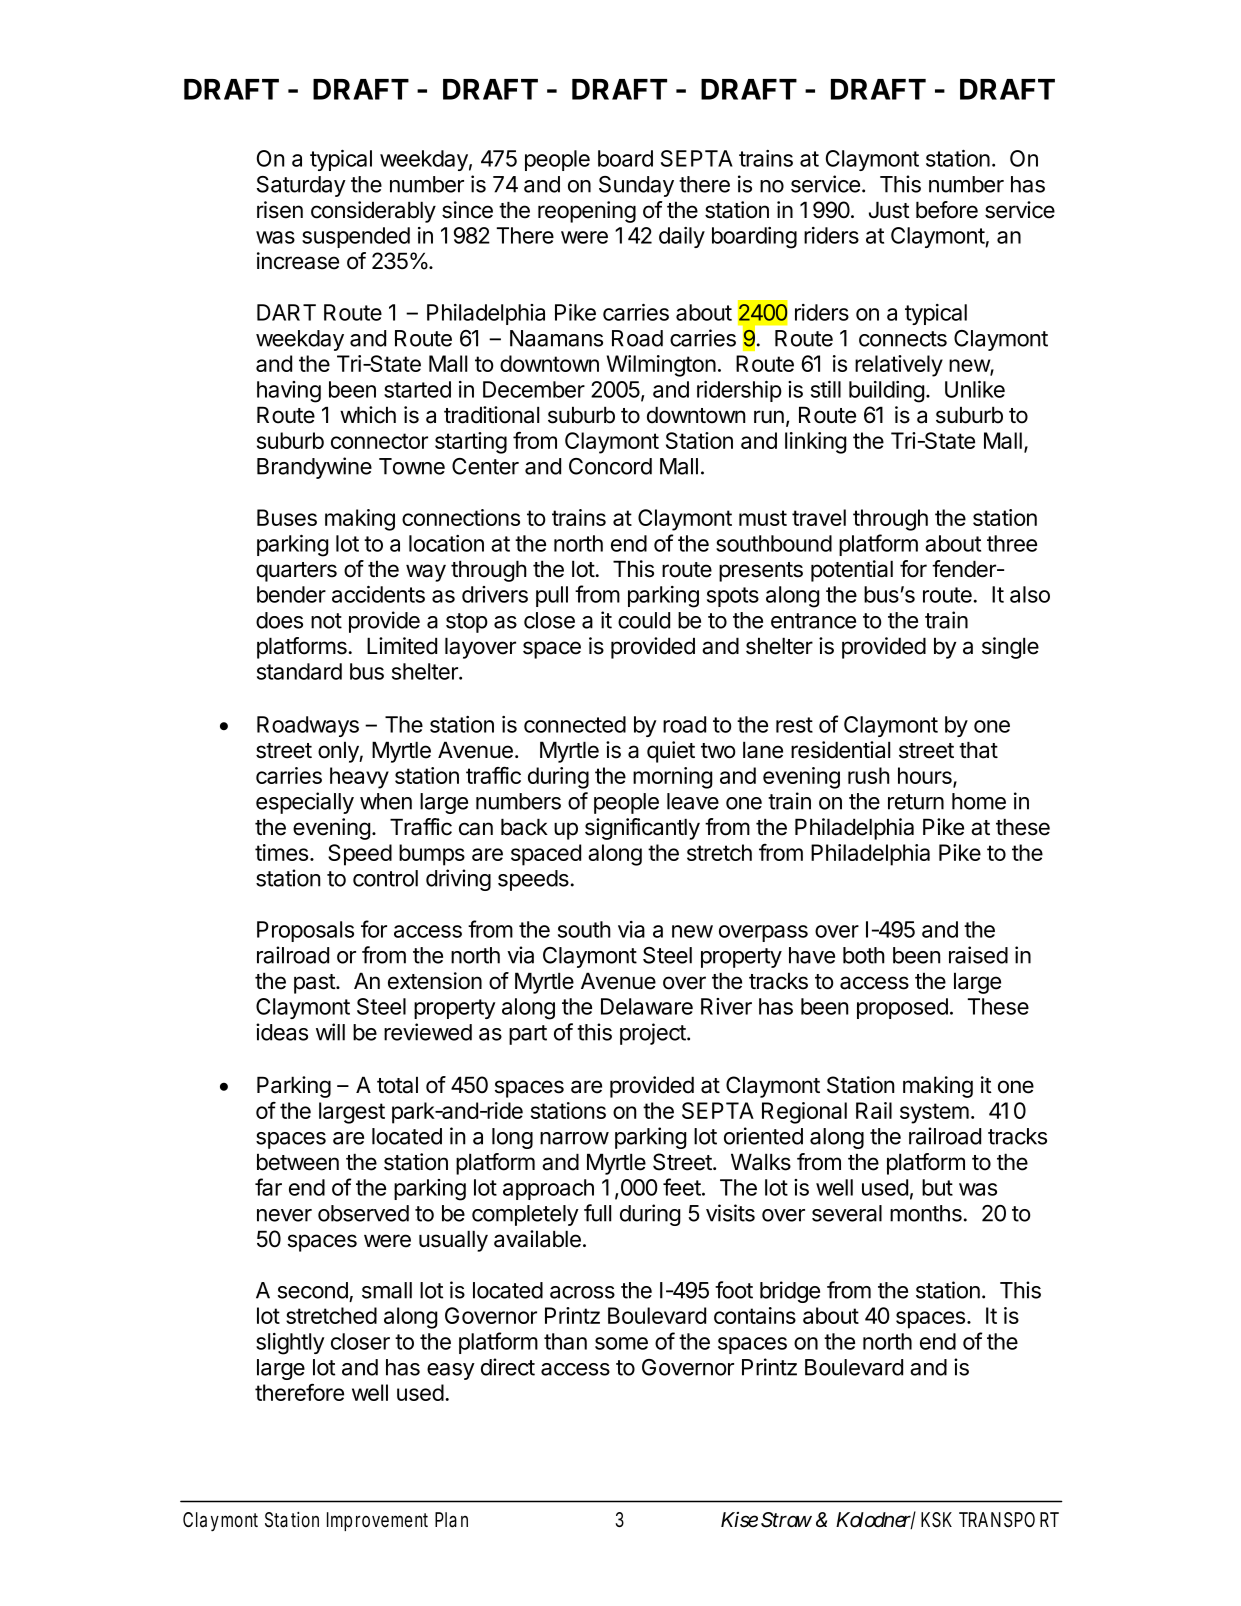 This page has width=1241, height=1606. I want to click on TRANSPORT, so click(1009, 1520).
